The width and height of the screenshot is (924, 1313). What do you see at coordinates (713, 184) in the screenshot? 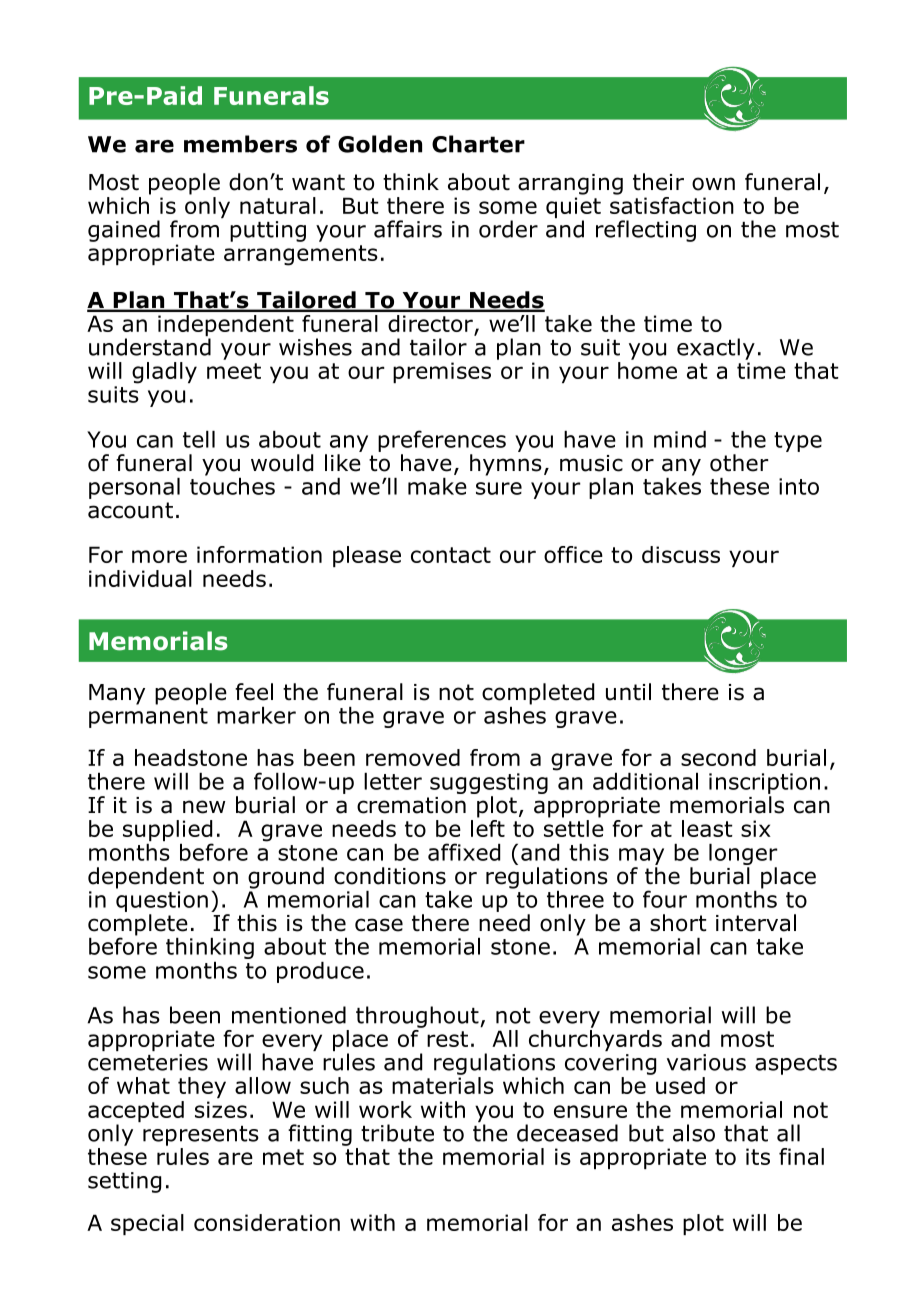
I see `own` at bounding box center [713, 184].
